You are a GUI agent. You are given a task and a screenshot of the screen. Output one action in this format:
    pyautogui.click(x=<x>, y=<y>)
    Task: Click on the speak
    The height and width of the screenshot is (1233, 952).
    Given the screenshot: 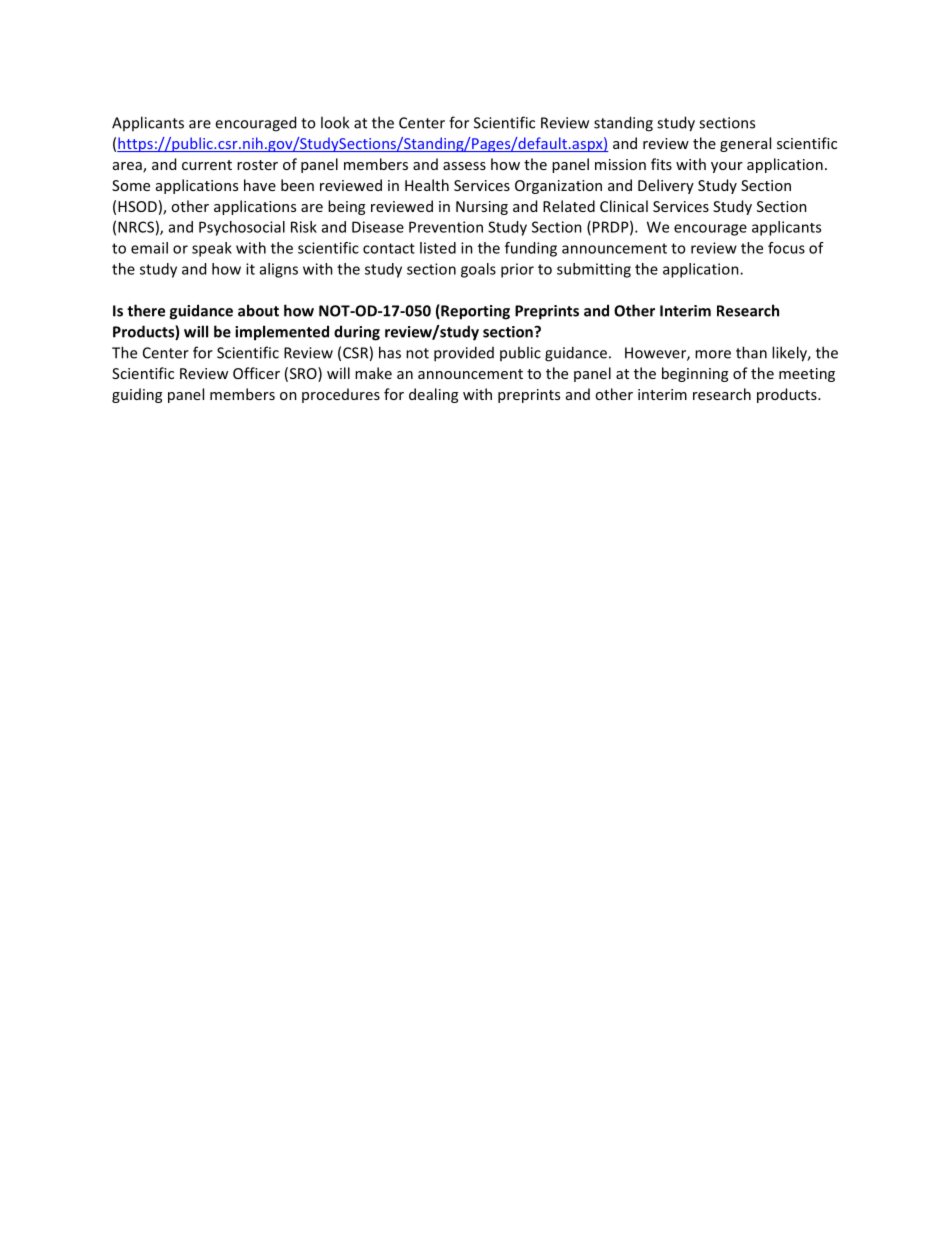 What is the action you would take?
    pyautogui.click(x=212, y=249)
